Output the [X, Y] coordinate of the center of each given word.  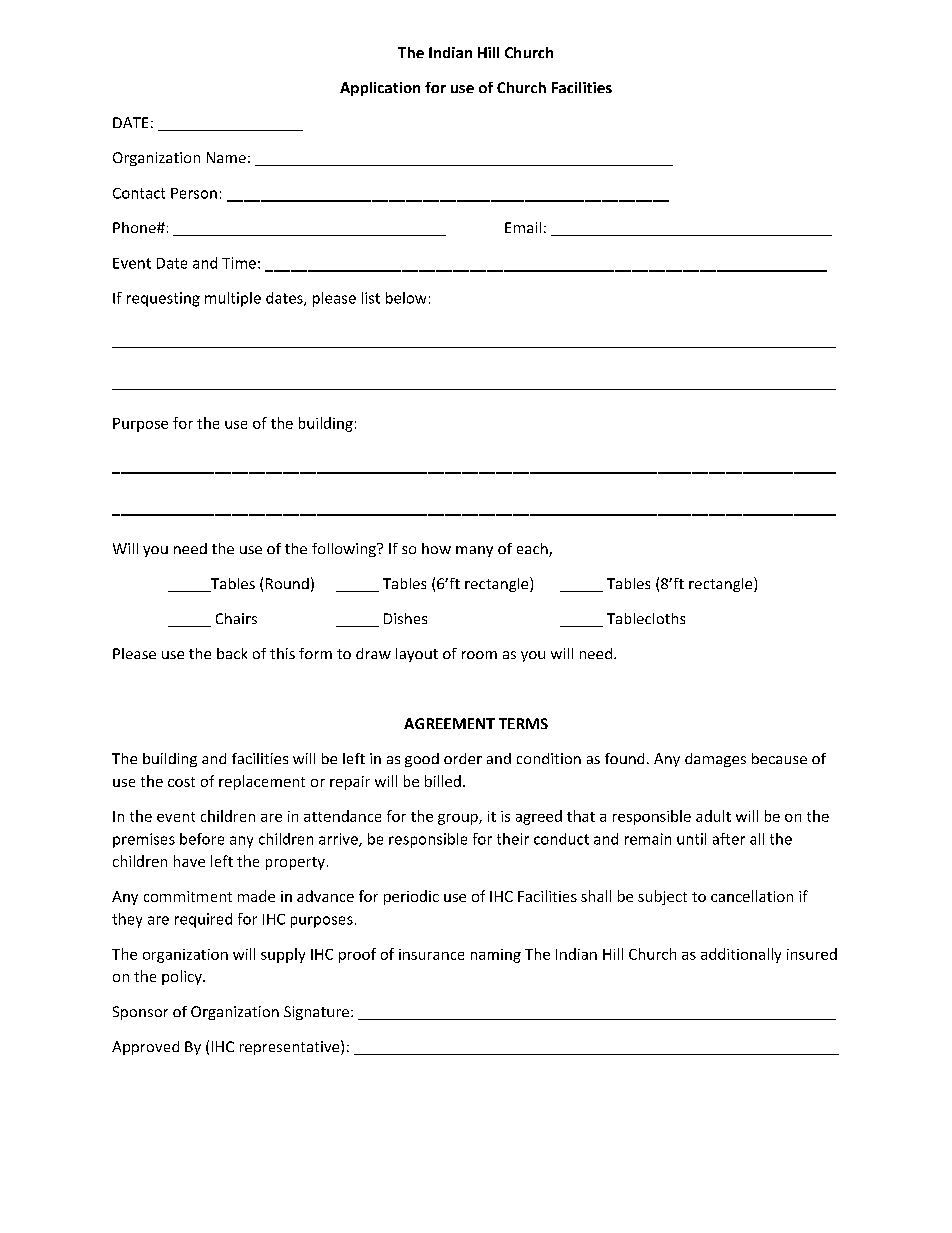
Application [380, 89]
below [406, 298]
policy [183, 977]
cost [181, 782]
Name [226, 157]
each [533, 550]
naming [496, 956]
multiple [233, 299]
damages [715, 760]
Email [523, 227]
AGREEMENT [449, 723]
